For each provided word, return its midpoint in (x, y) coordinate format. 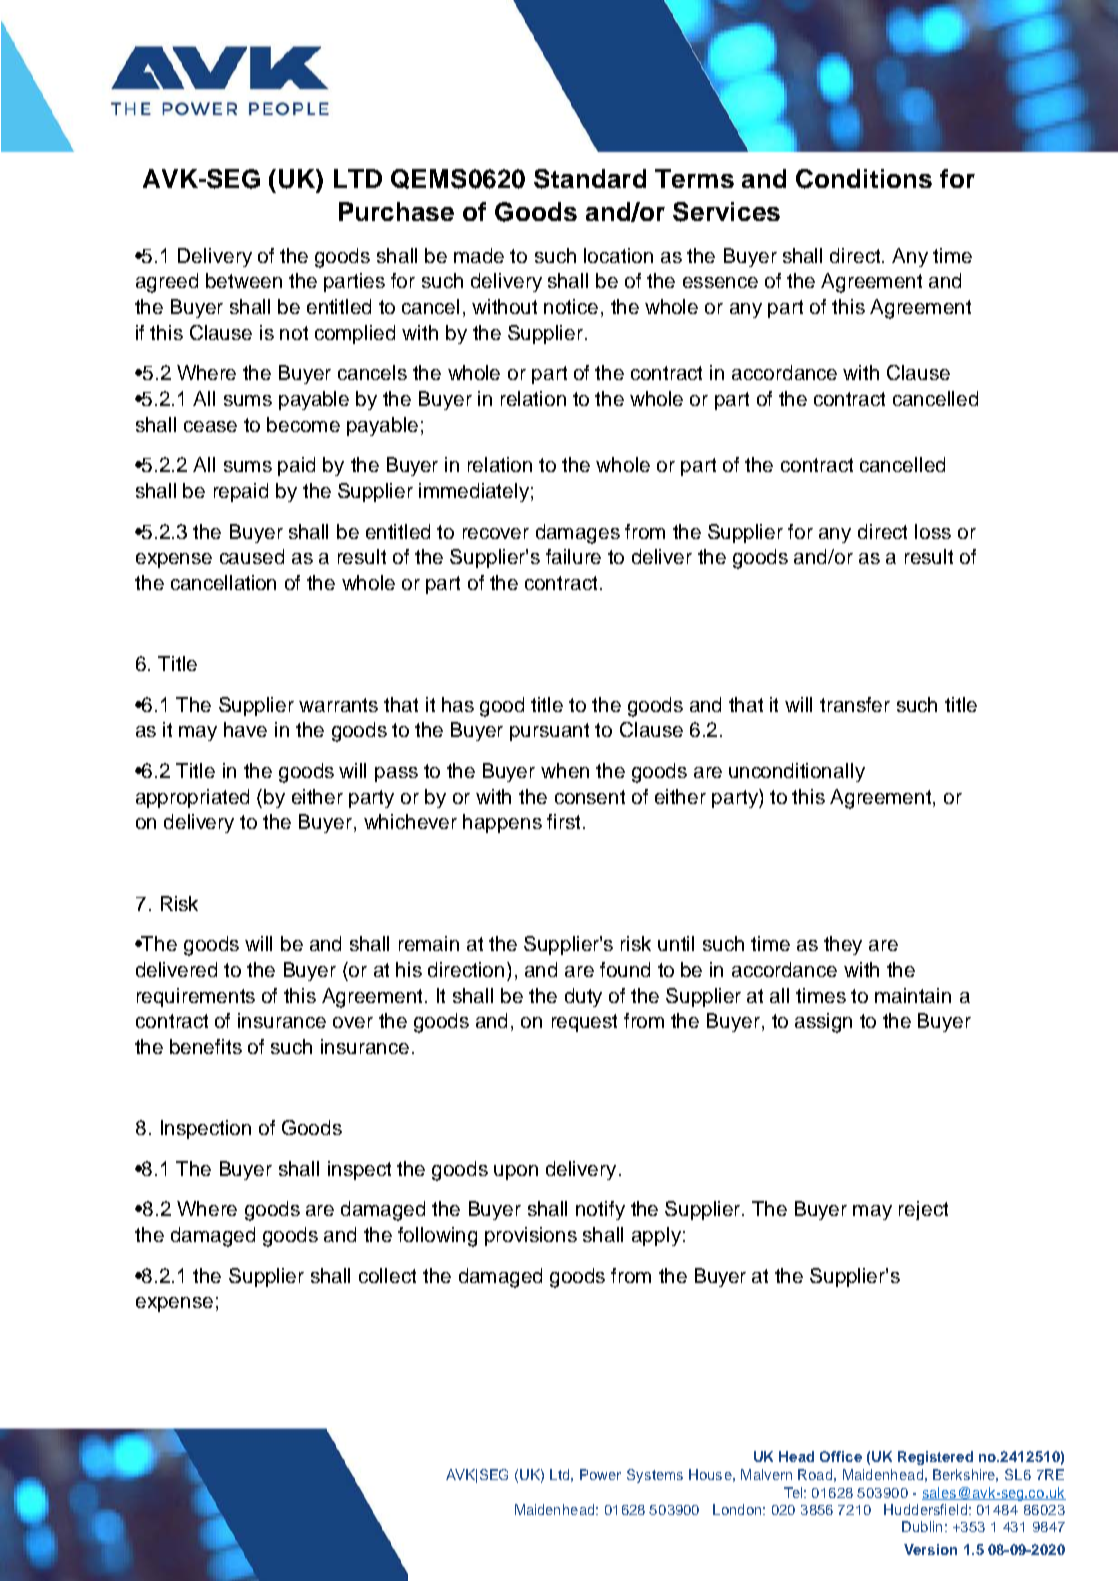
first (563, 821)
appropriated (192, 798)
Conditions (864, 179)
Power (600, 1474)
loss (933, 531)
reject (923, 1210)
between (244, 280)
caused (252, 556)
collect (387, 1275)
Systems (655, 1476)
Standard (590, 179)
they (843, 945)
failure (573, 556)
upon (516, 1172)
